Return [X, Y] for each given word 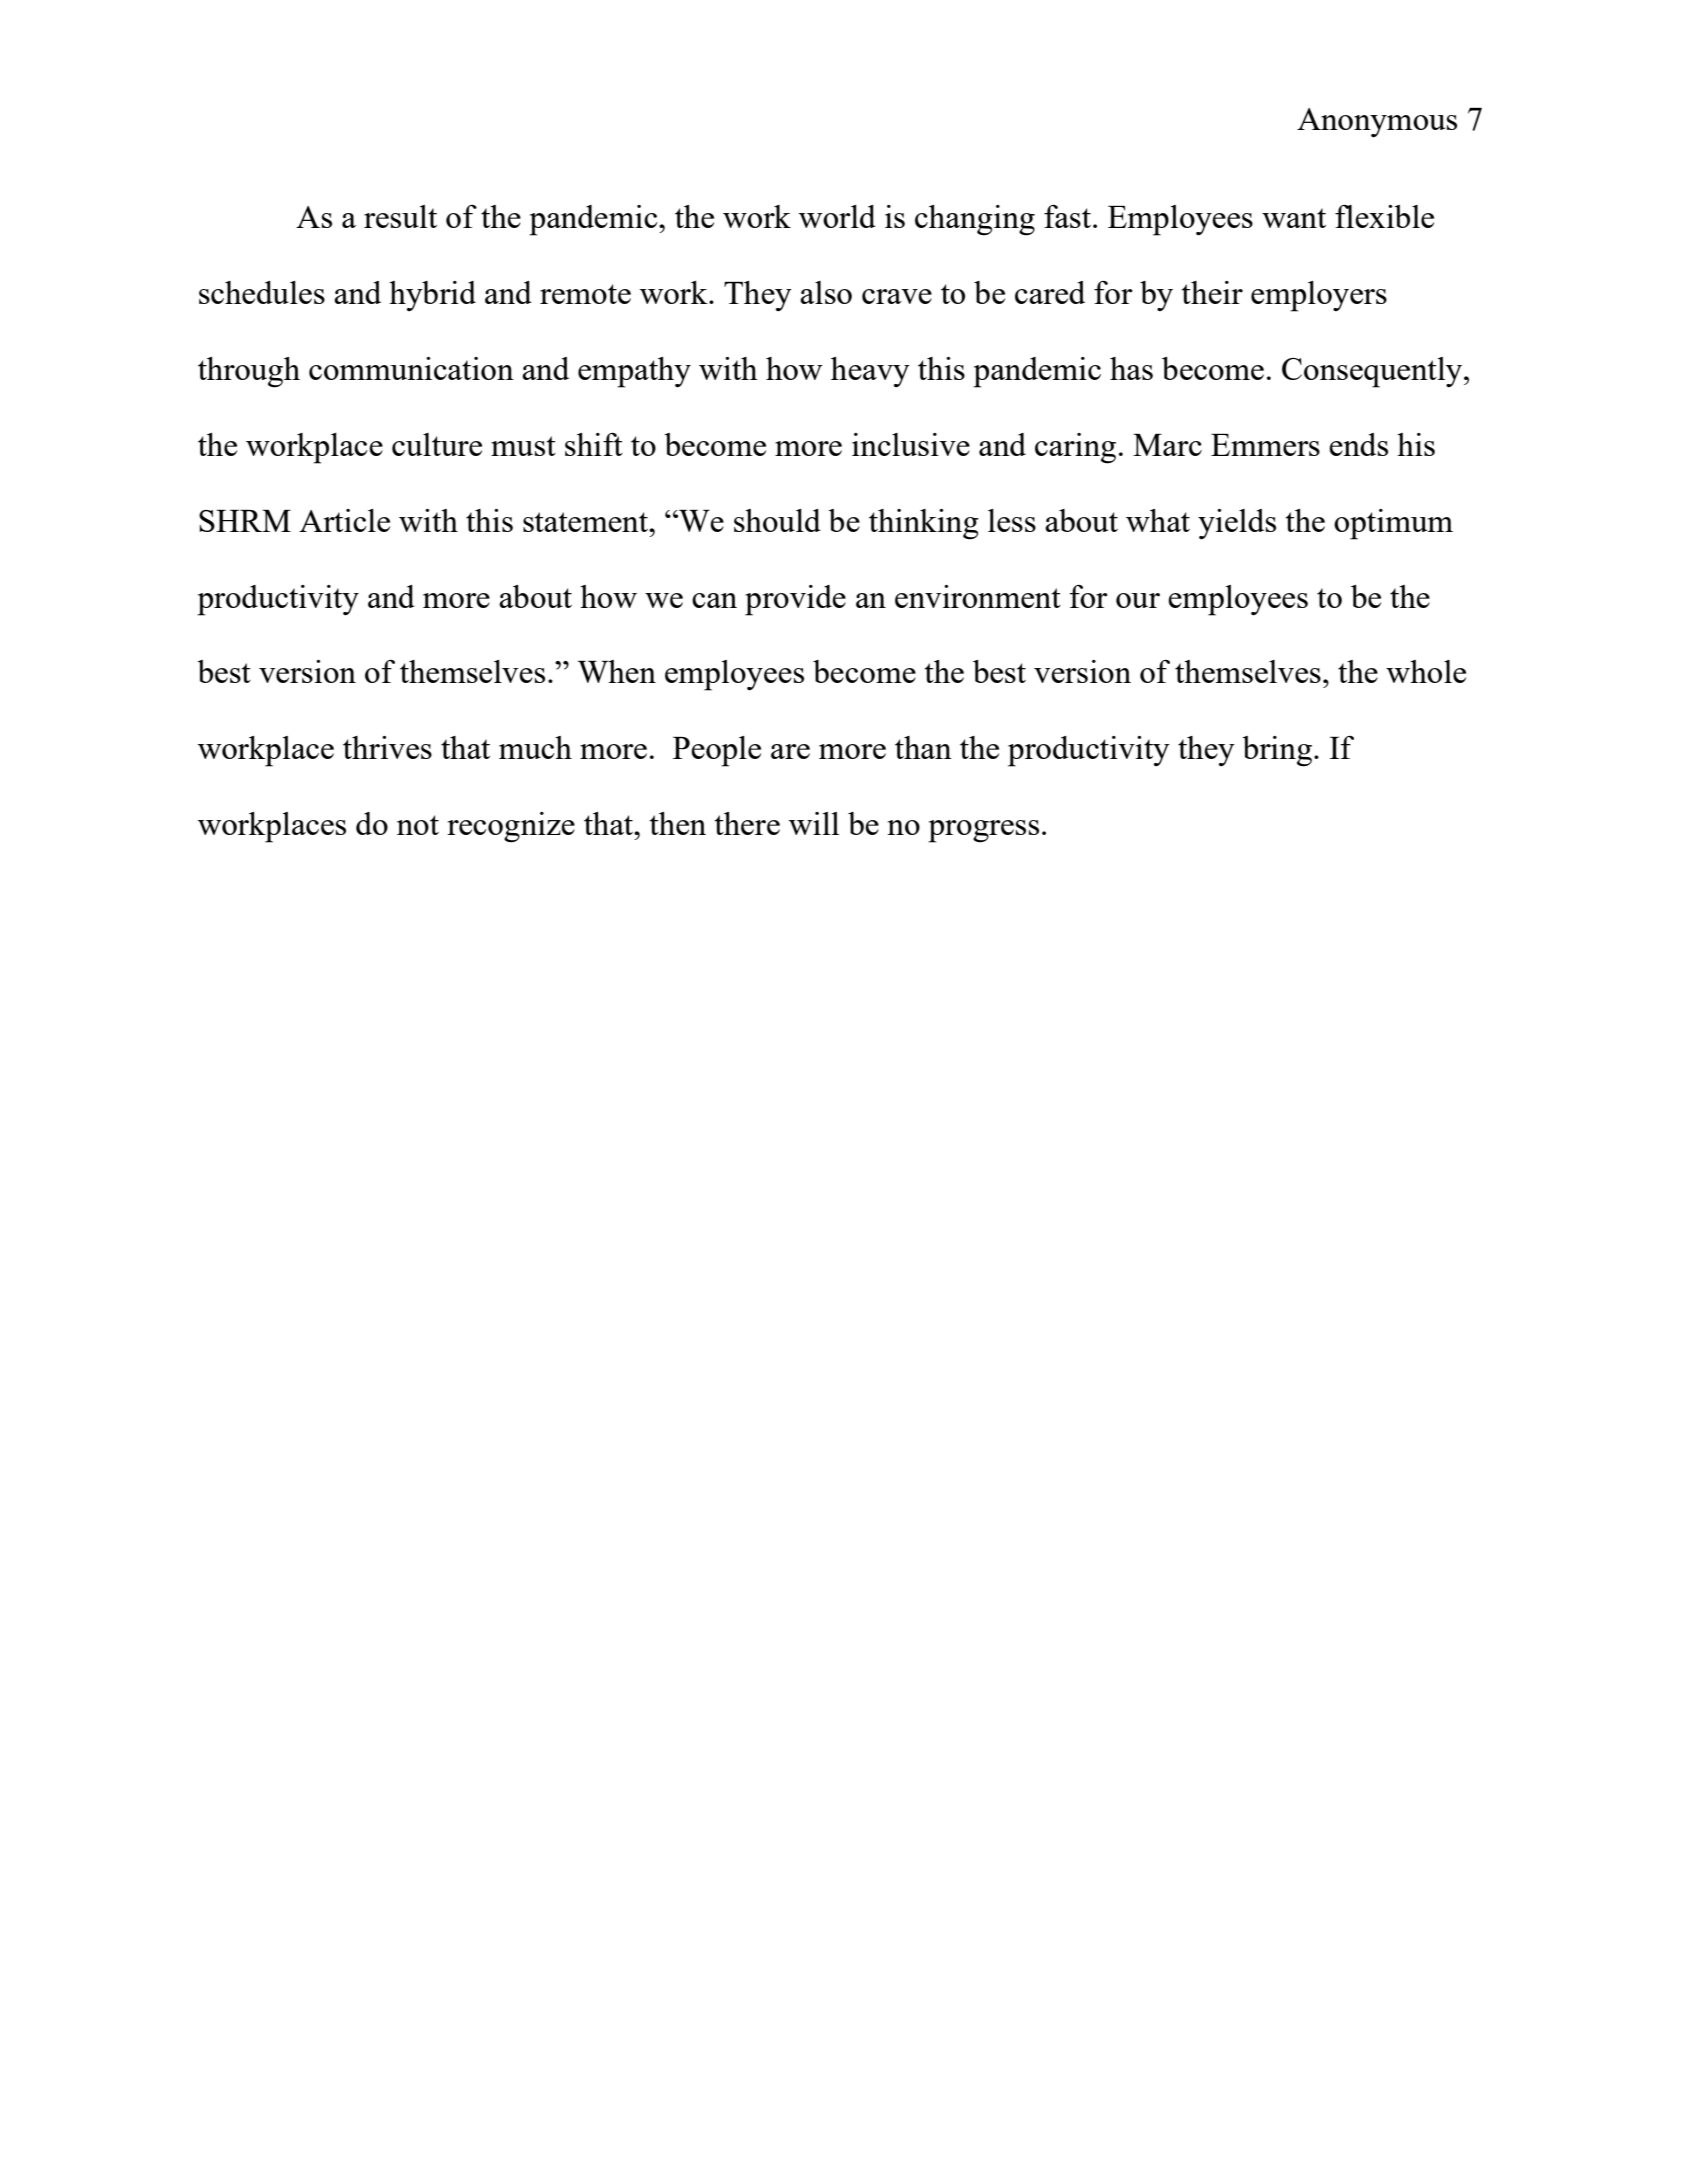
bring [1277, 751]
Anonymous [1377, 123]
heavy [870, 372]
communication [411, 368]
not [418, 825]
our [1138, 600]
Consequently [1373, 372]
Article [344, 520]
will [814, 823]
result [400, 216]
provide [795, 600]
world [837, 216]
